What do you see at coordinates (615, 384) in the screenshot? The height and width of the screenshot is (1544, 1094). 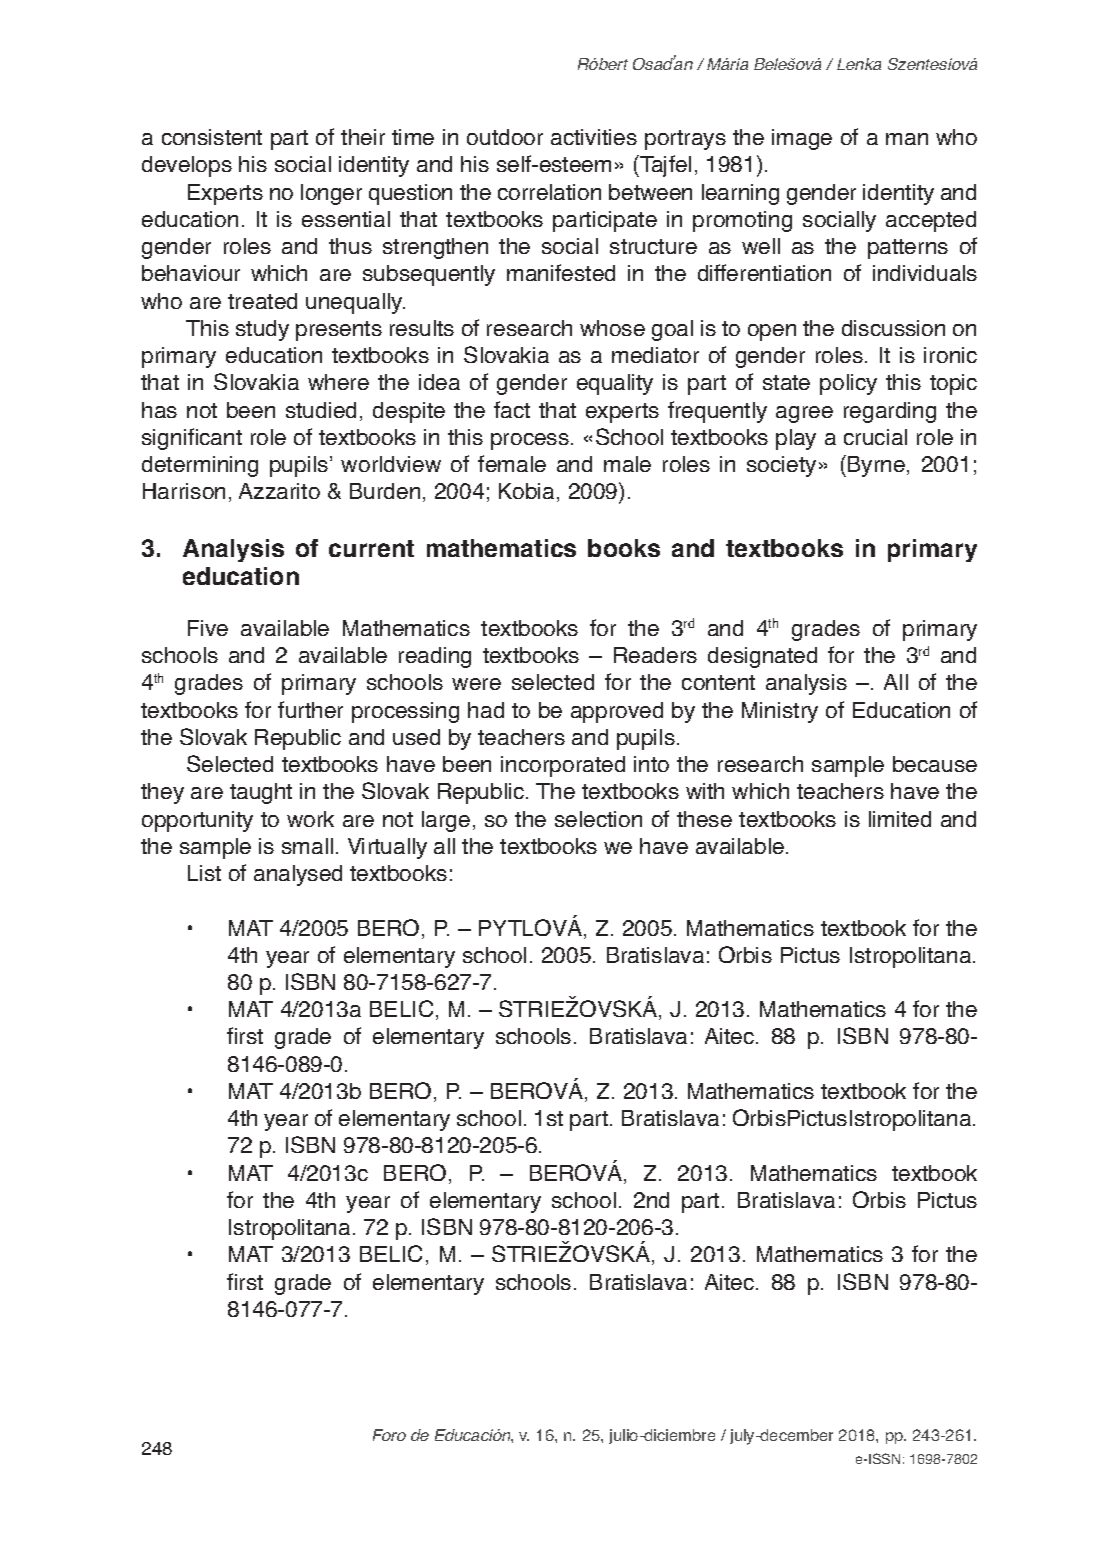 I see `equality` at bounding box center [615, 384].
